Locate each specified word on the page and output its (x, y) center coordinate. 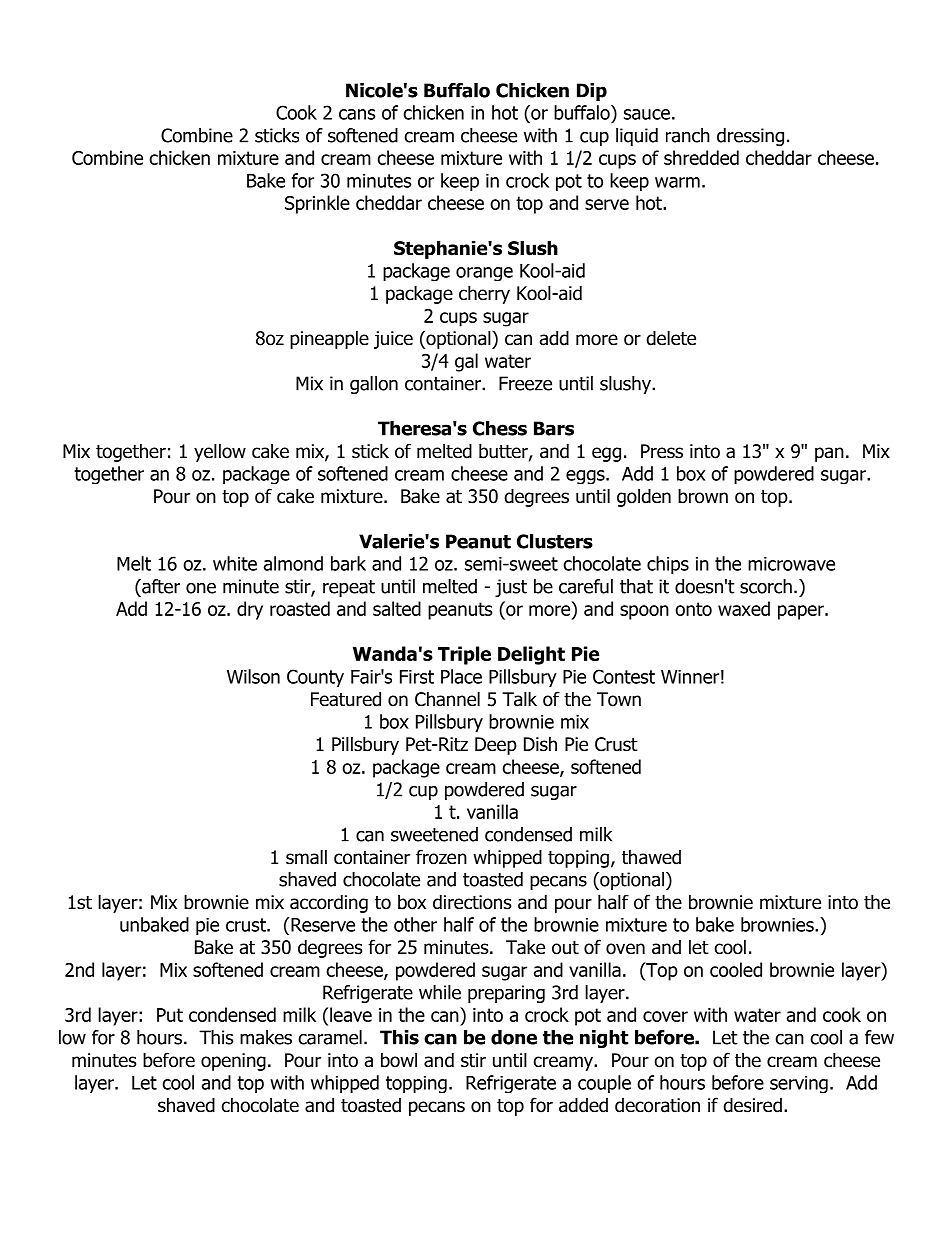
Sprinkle (317, 204)
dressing (750, 137)
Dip (592, 92)
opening (233, 1062)
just (511, 588)
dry (250, 610)
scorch (766, 586)
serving (799, 1084)
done (514, 1037)
